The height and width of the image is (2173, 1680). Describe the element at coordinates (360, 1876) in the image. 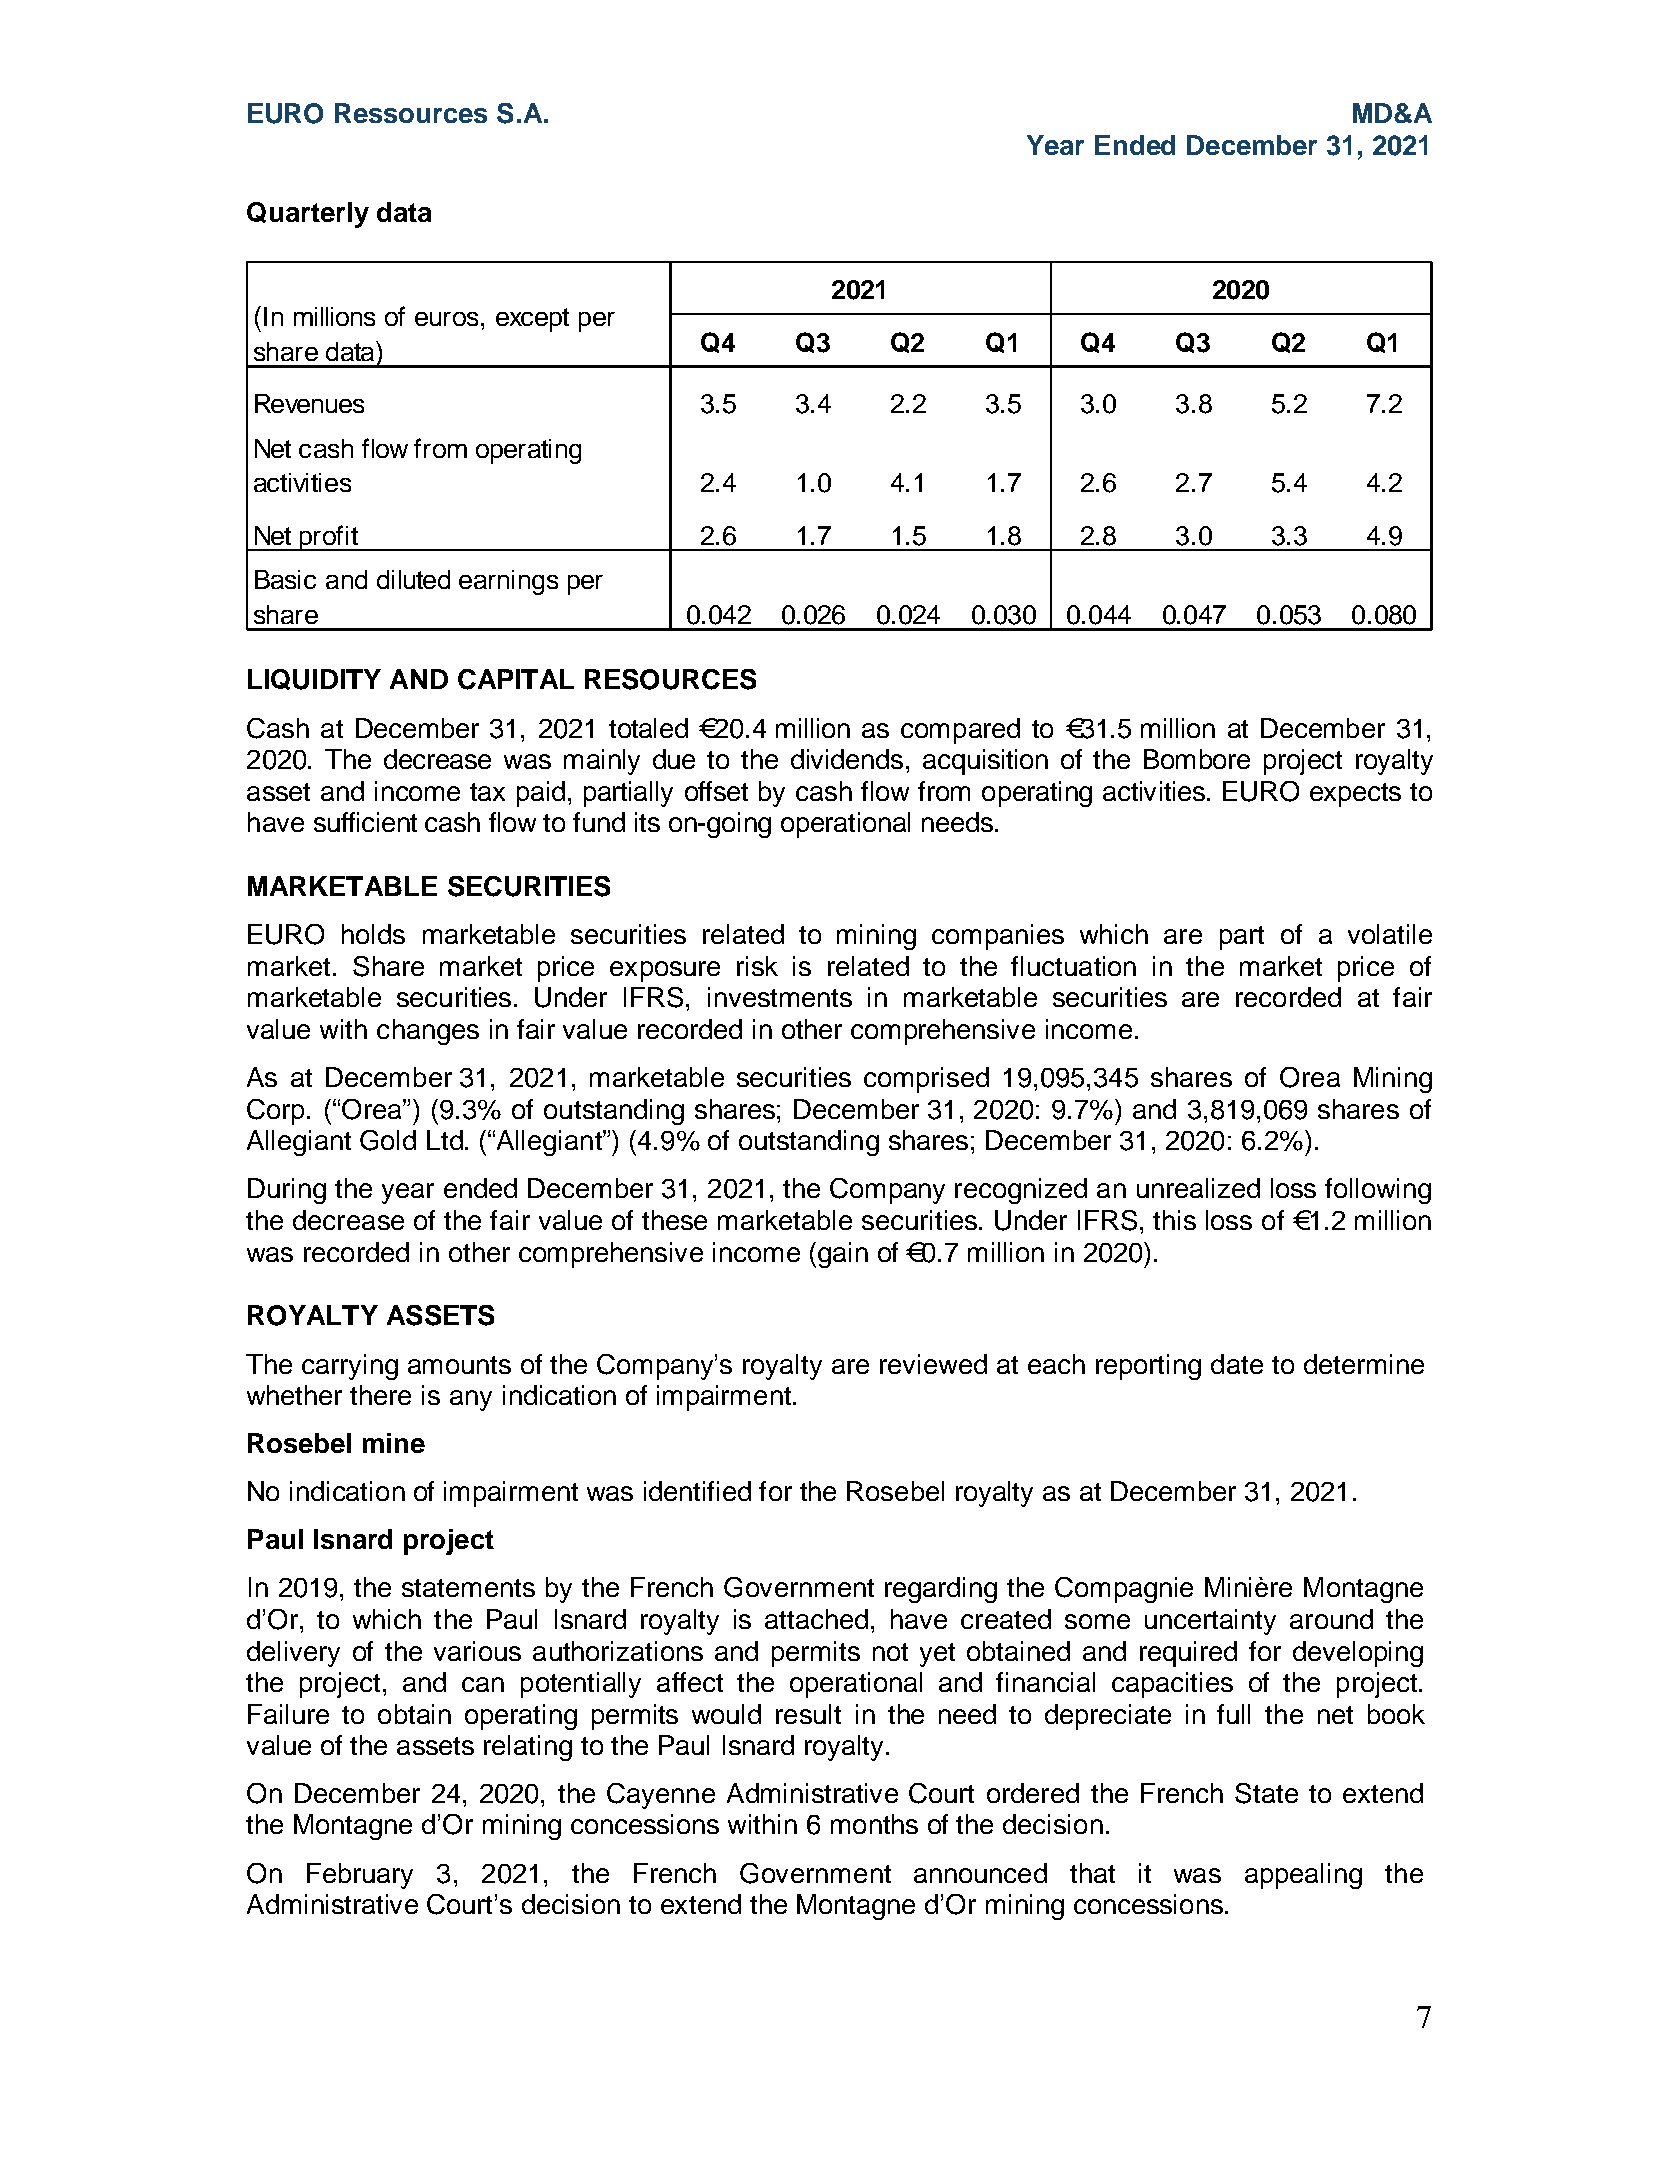

I see `February` at that location.
